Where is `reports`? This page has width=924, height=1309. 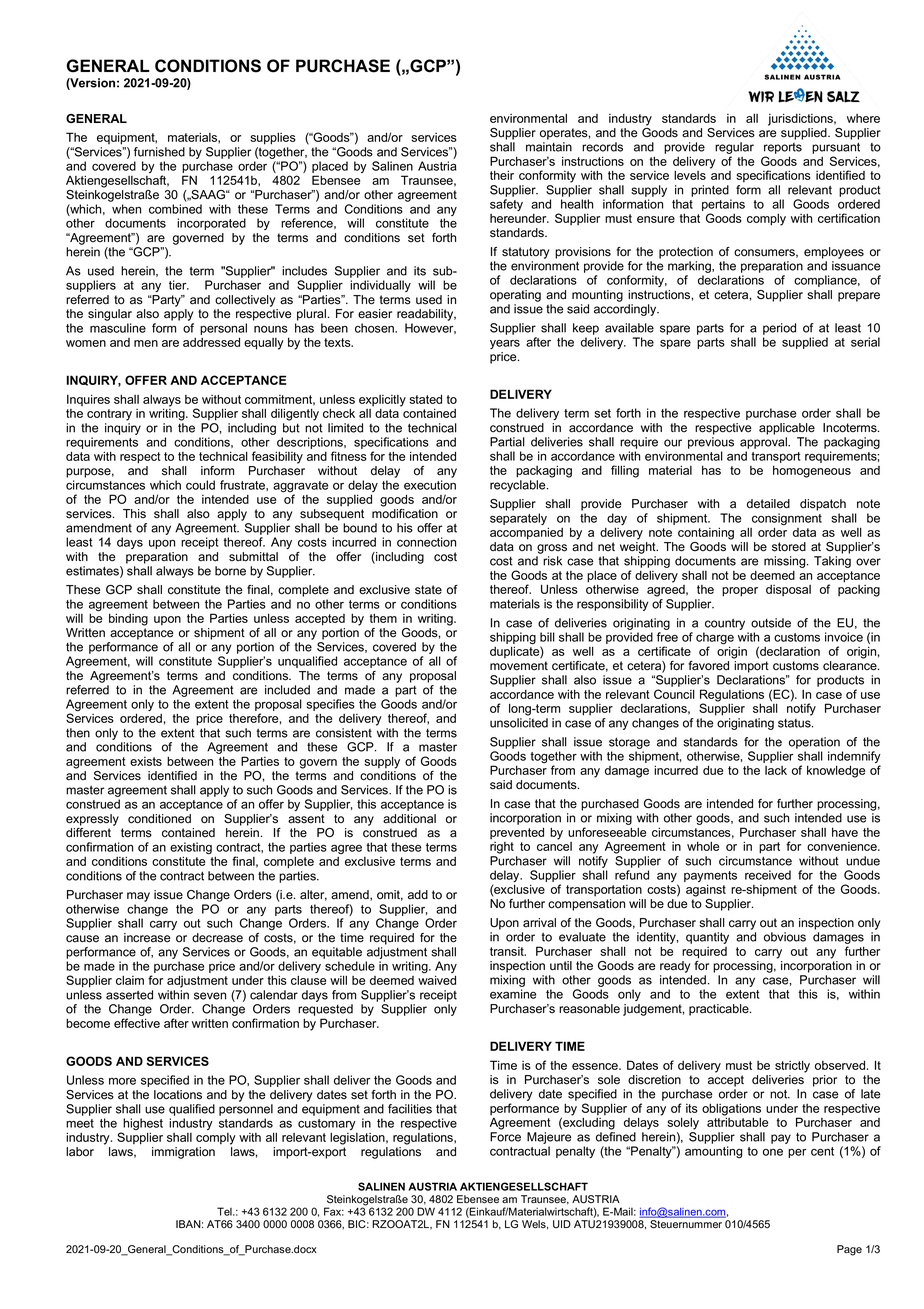
reports is located at coordinates (783, 148).
